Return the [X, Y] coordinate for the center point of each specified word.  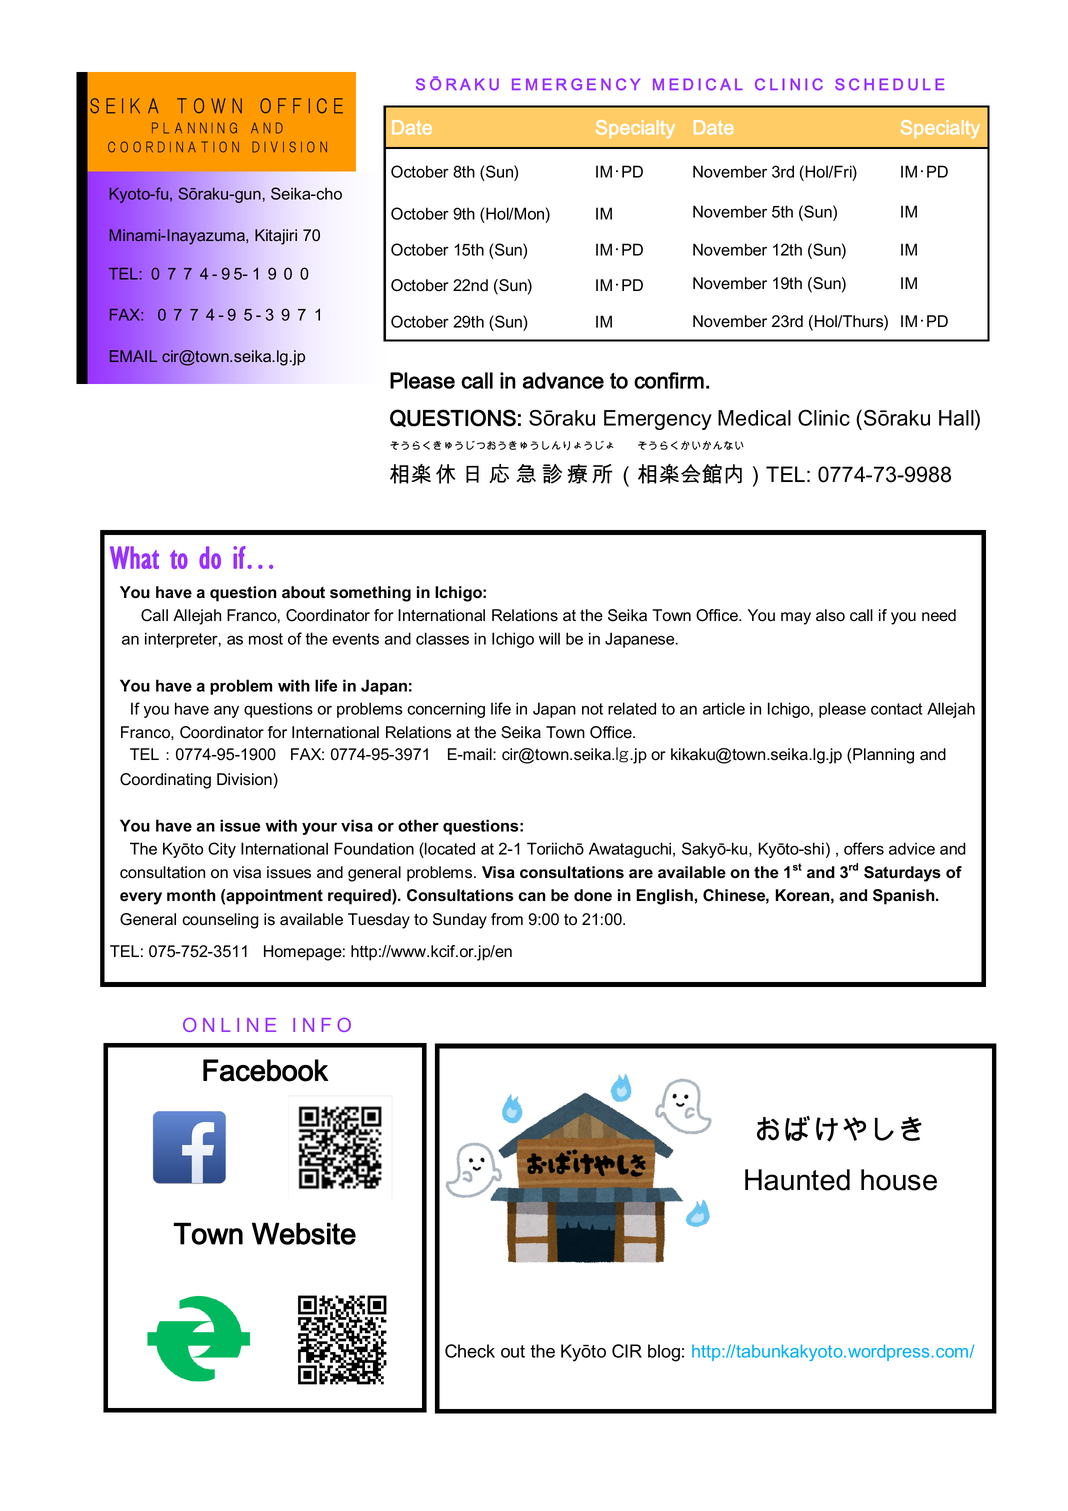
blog [664, 1353]
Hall [957, 417]
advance [563, 380]
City [222, 850]
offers [864, 848]
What [134, 557]
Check [470, 1351]
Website [304, 1233]
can [531, 897]
